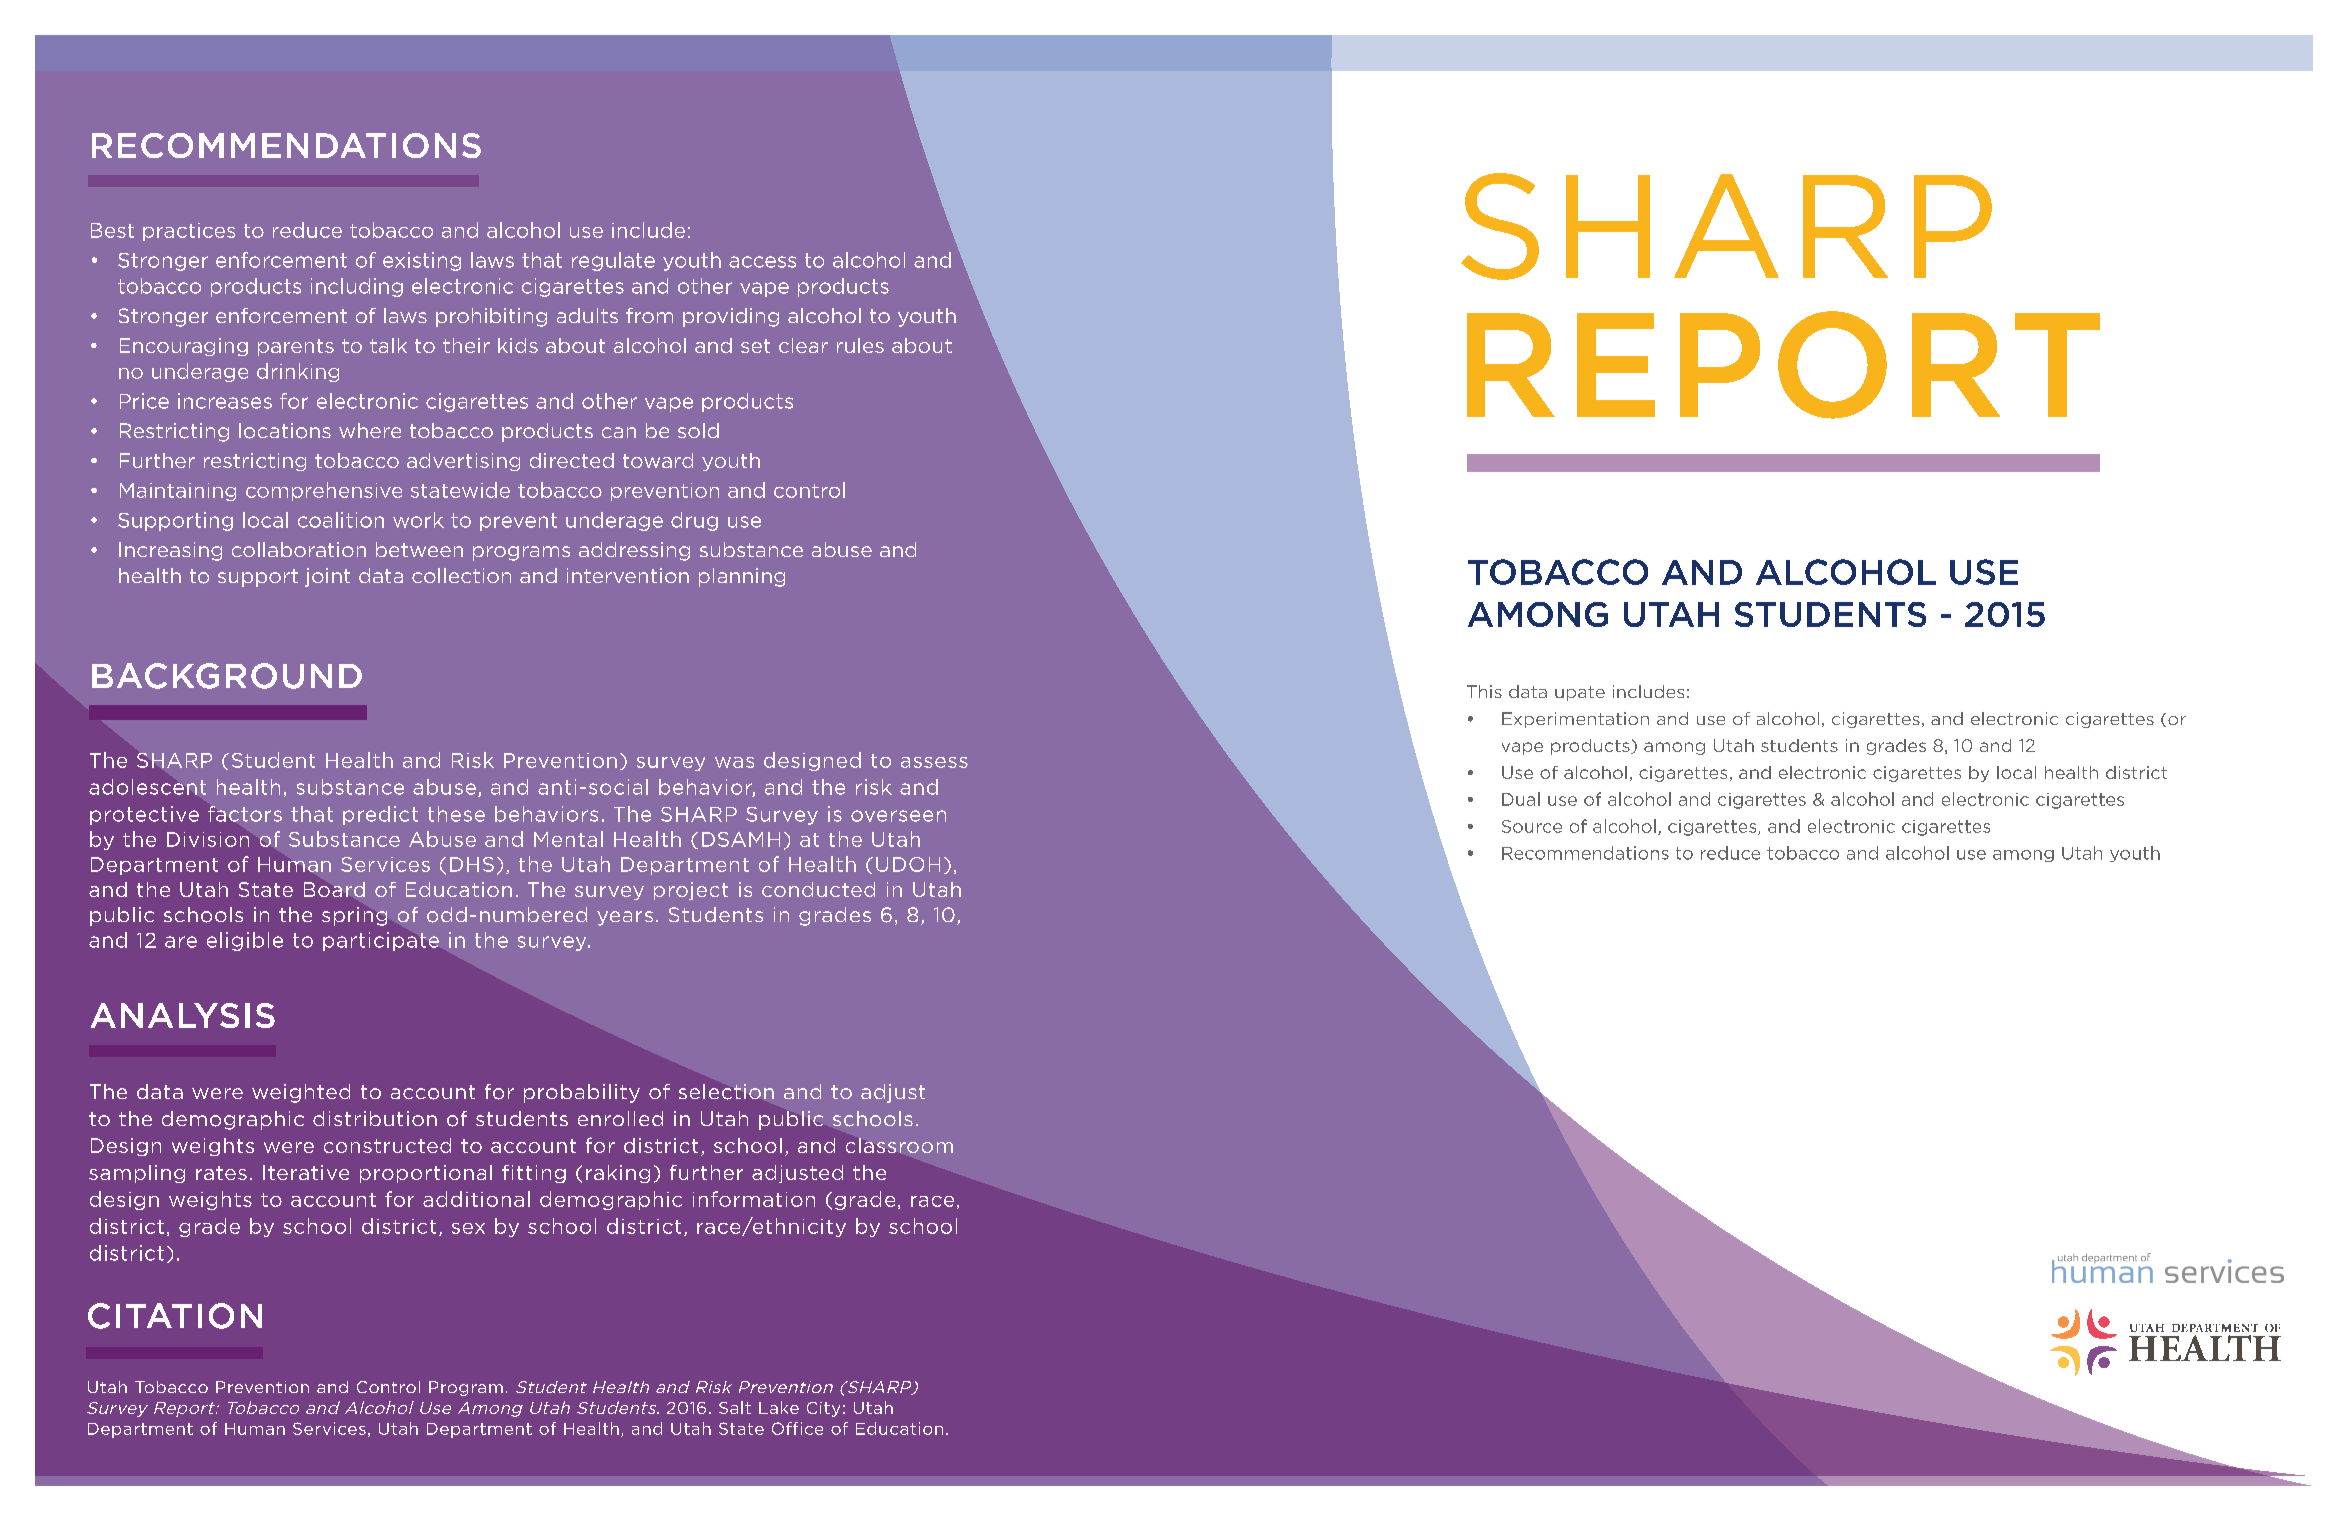 The image size is (2348, 1520). What do you see at coordinates (726, 1092) in the screenshot?
I see `selection` at bounding box center [726, 1092].
